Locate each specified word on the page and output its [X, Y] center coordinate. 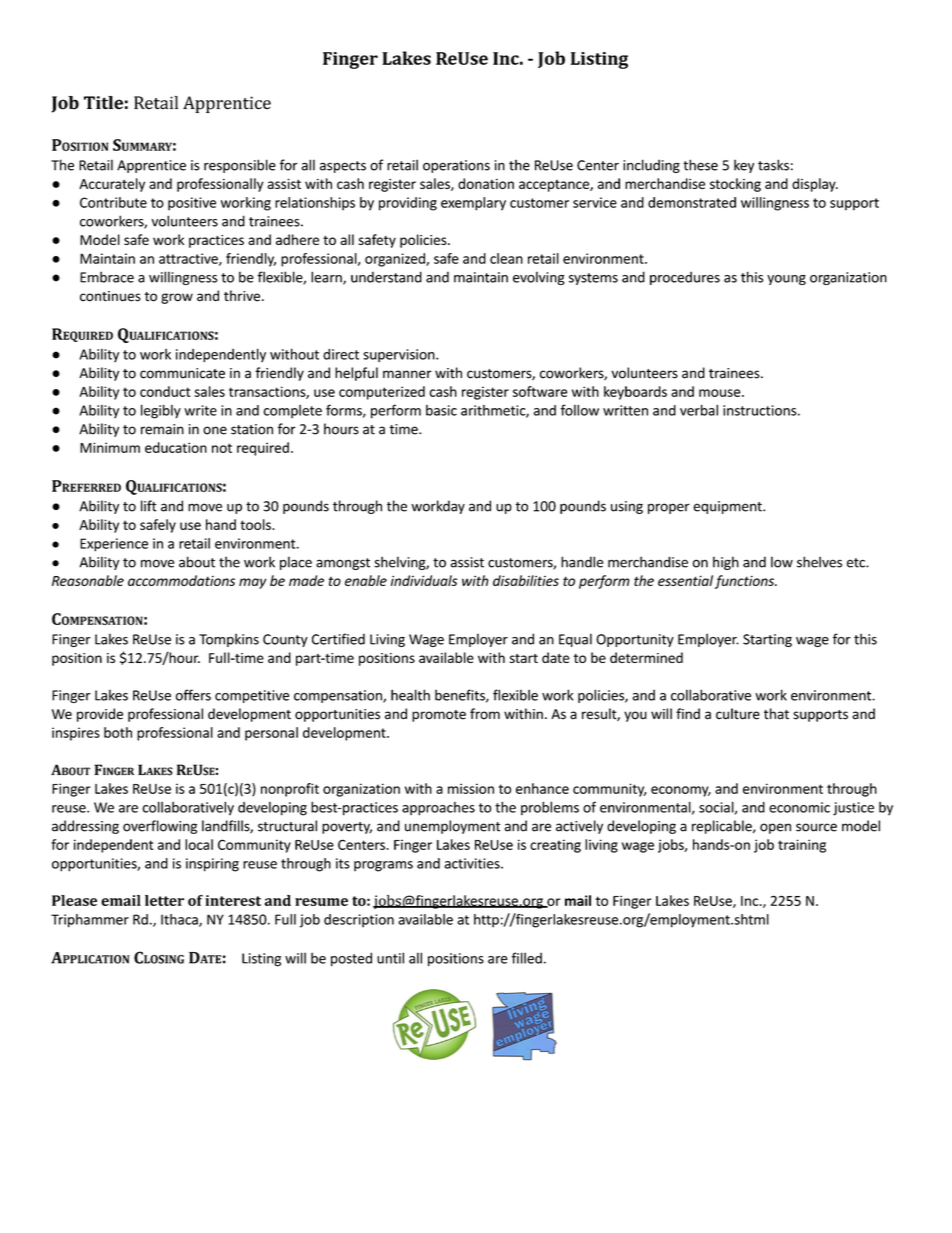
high [726, 563]
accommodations [181, 580]
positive [192, 204]
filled [526, 958]
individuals [424, 580]
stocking [735, 185]
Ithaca [180, 920]
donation [486, 183]
